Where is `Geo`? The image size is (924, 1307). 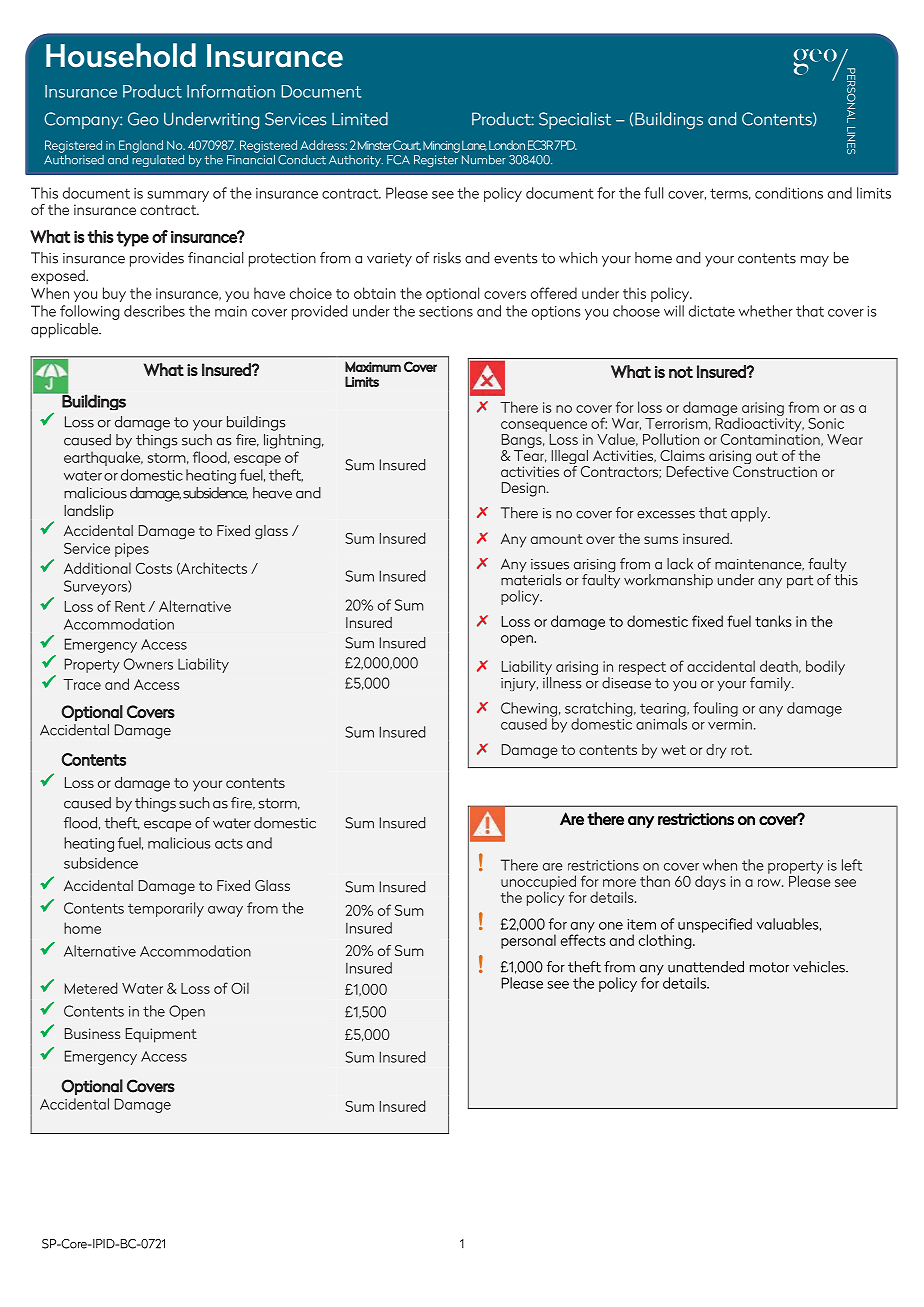
Geo is located at coordinates (143, 119).
